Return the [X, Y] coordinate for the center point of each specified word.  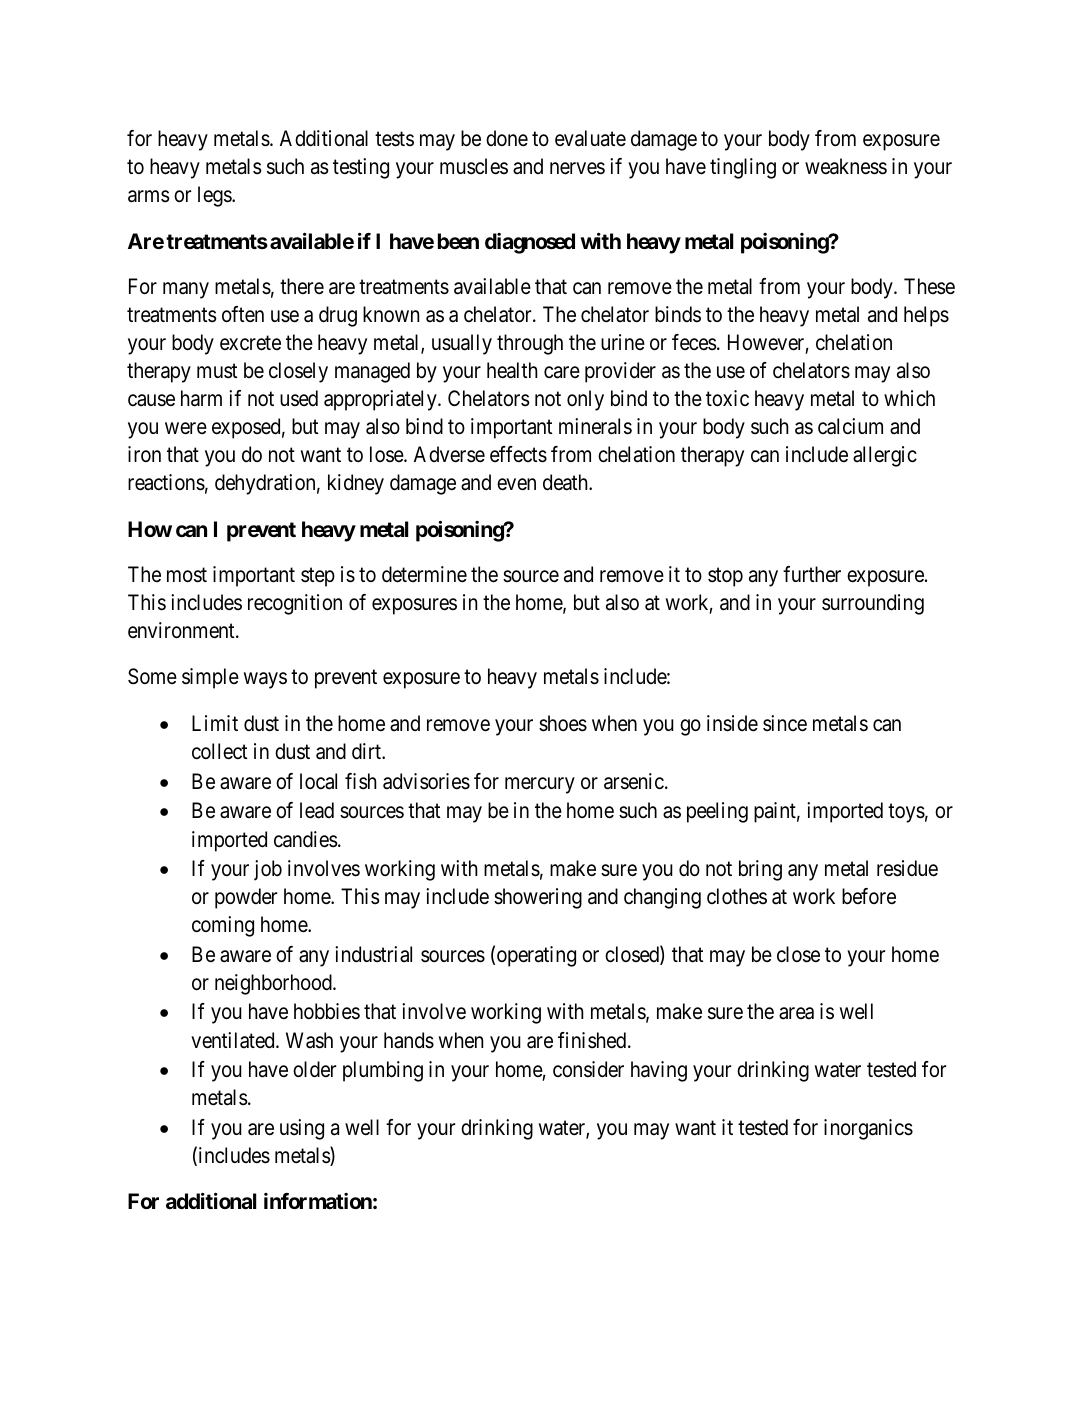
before [869, 896]
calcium [850, 426]
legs [215, 196]
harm [201, 398]
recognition [295, 604]
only [585, 400]
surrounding [873, 604]
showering [538, 898]
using [302, 1129]
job [268, 870]
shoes [563, 723]
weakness [846, 166]
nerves [577, 169]
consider [588, 1069]
